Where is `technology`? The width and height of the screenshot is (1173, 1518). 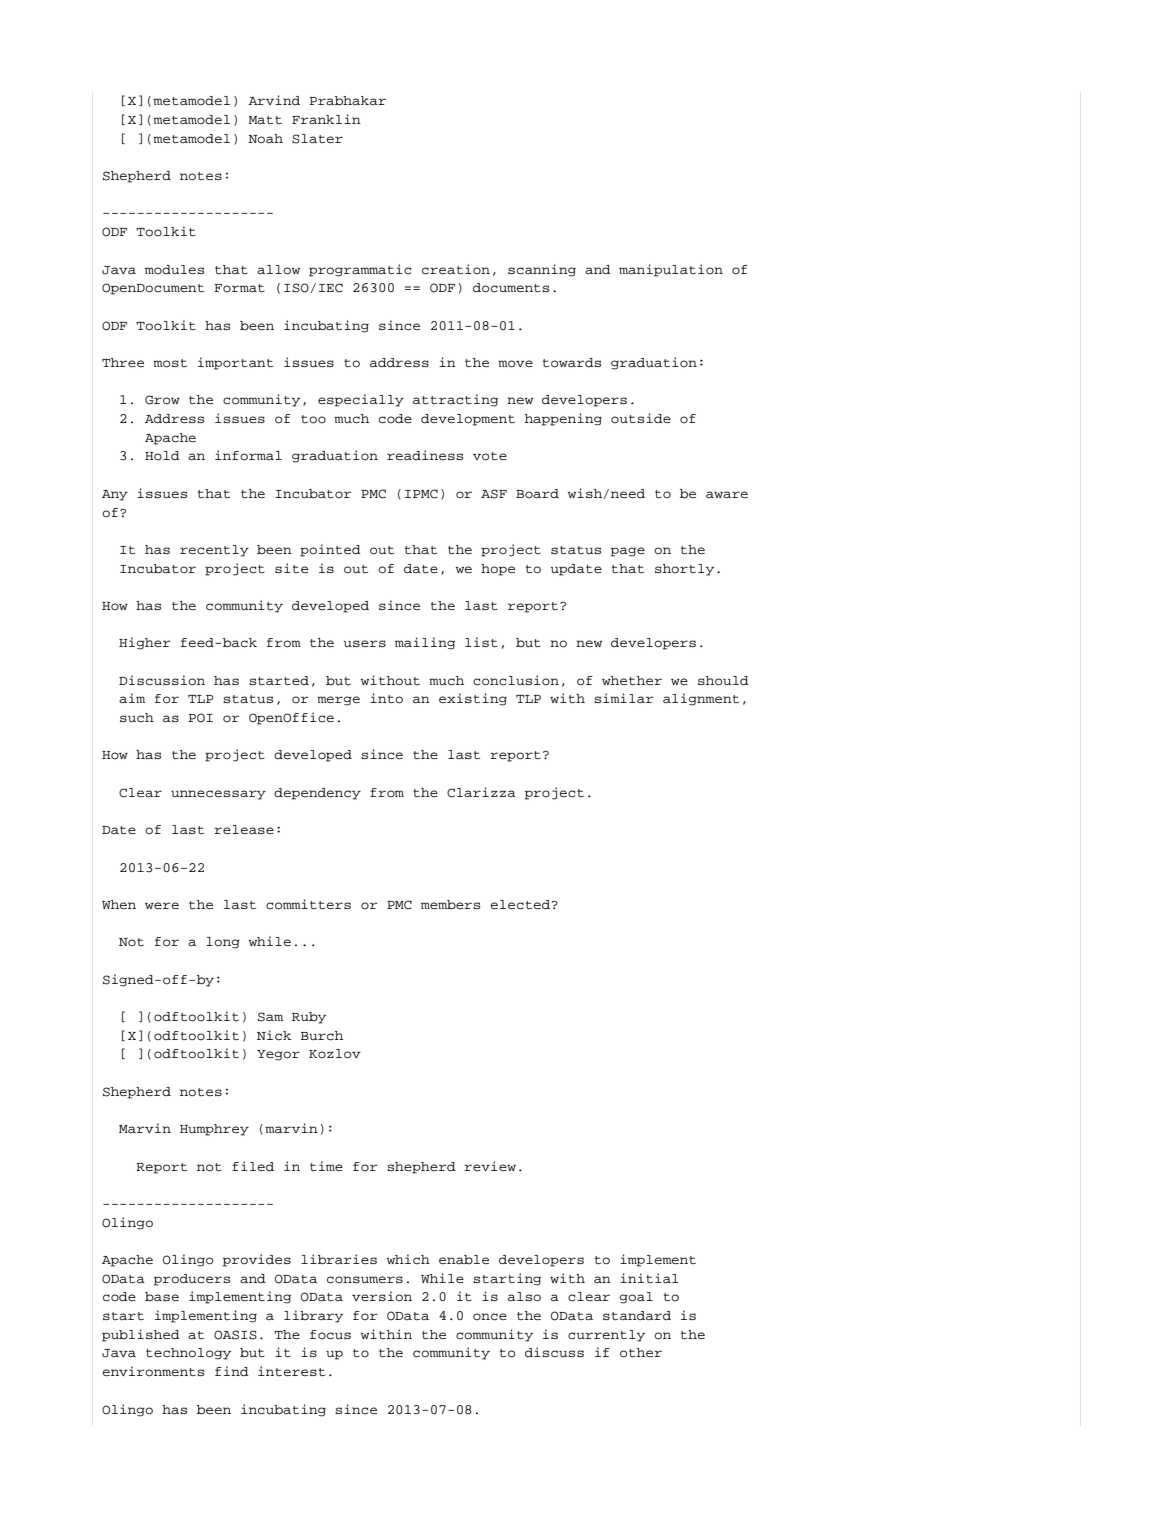
technology is located at coordinates (188, 1354).
